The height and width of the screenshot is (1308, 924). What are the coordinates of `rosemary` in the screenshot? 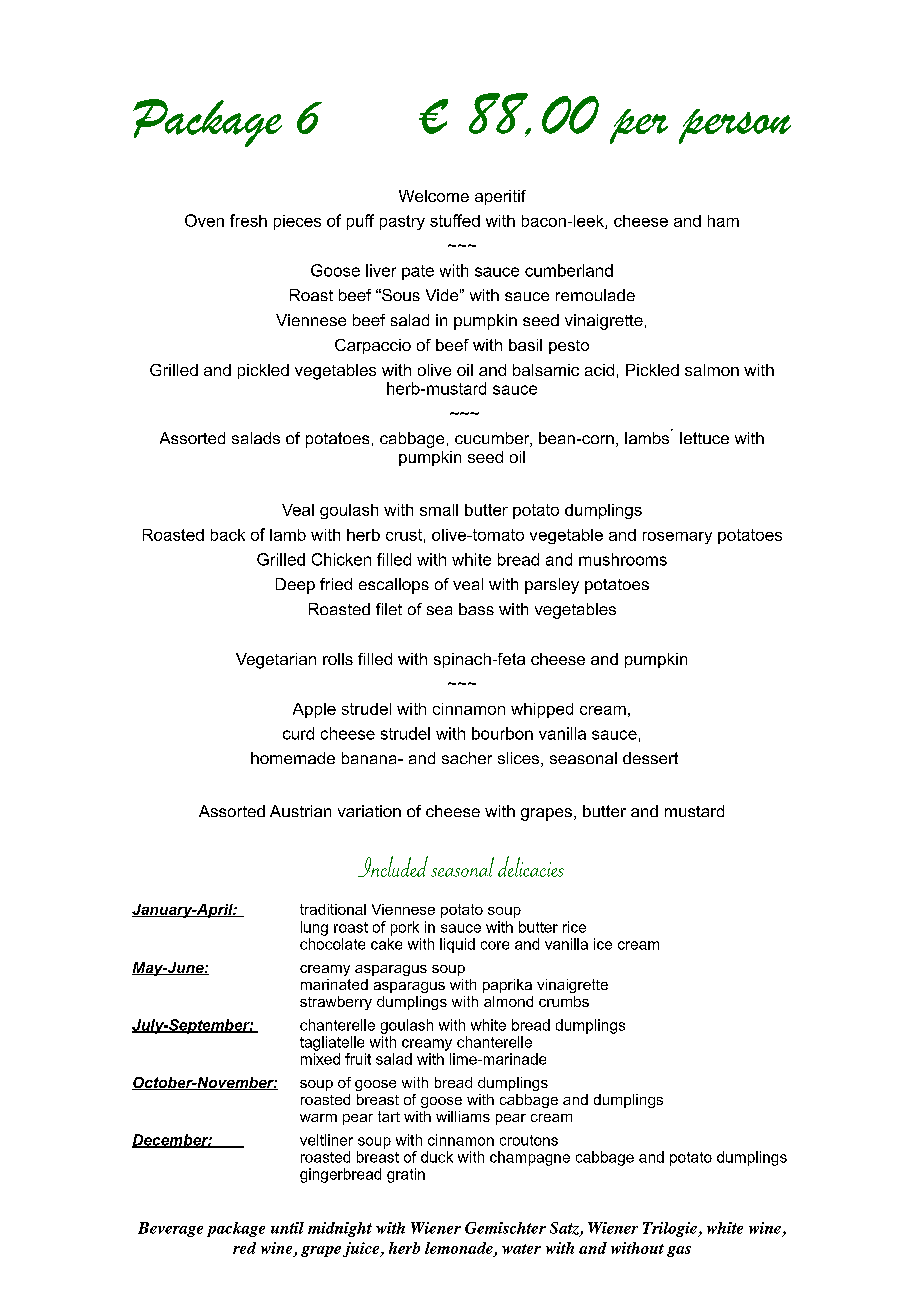 It's located at (677, 538).
